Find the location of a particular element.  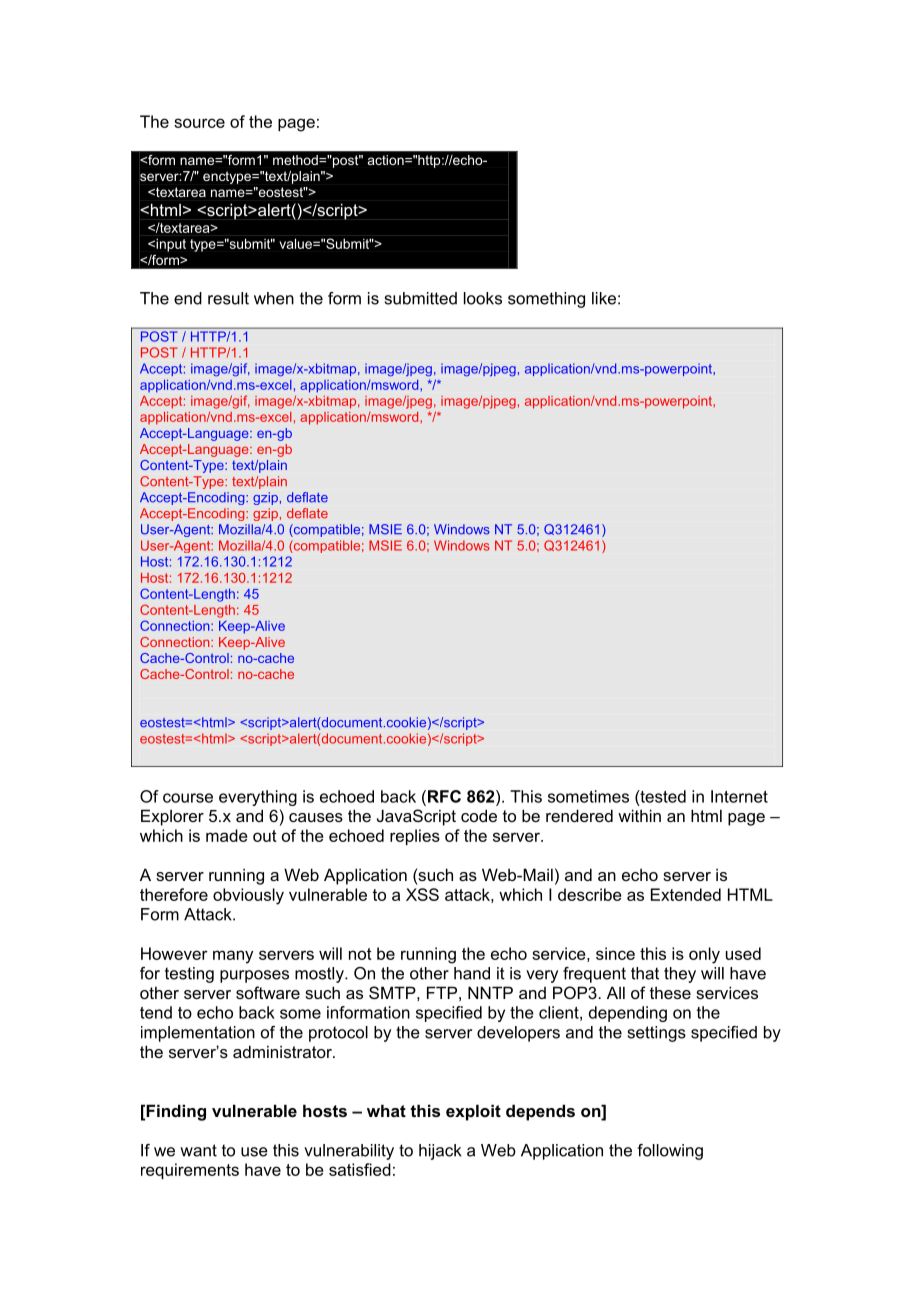

like is located at coordinates (604, 298).
